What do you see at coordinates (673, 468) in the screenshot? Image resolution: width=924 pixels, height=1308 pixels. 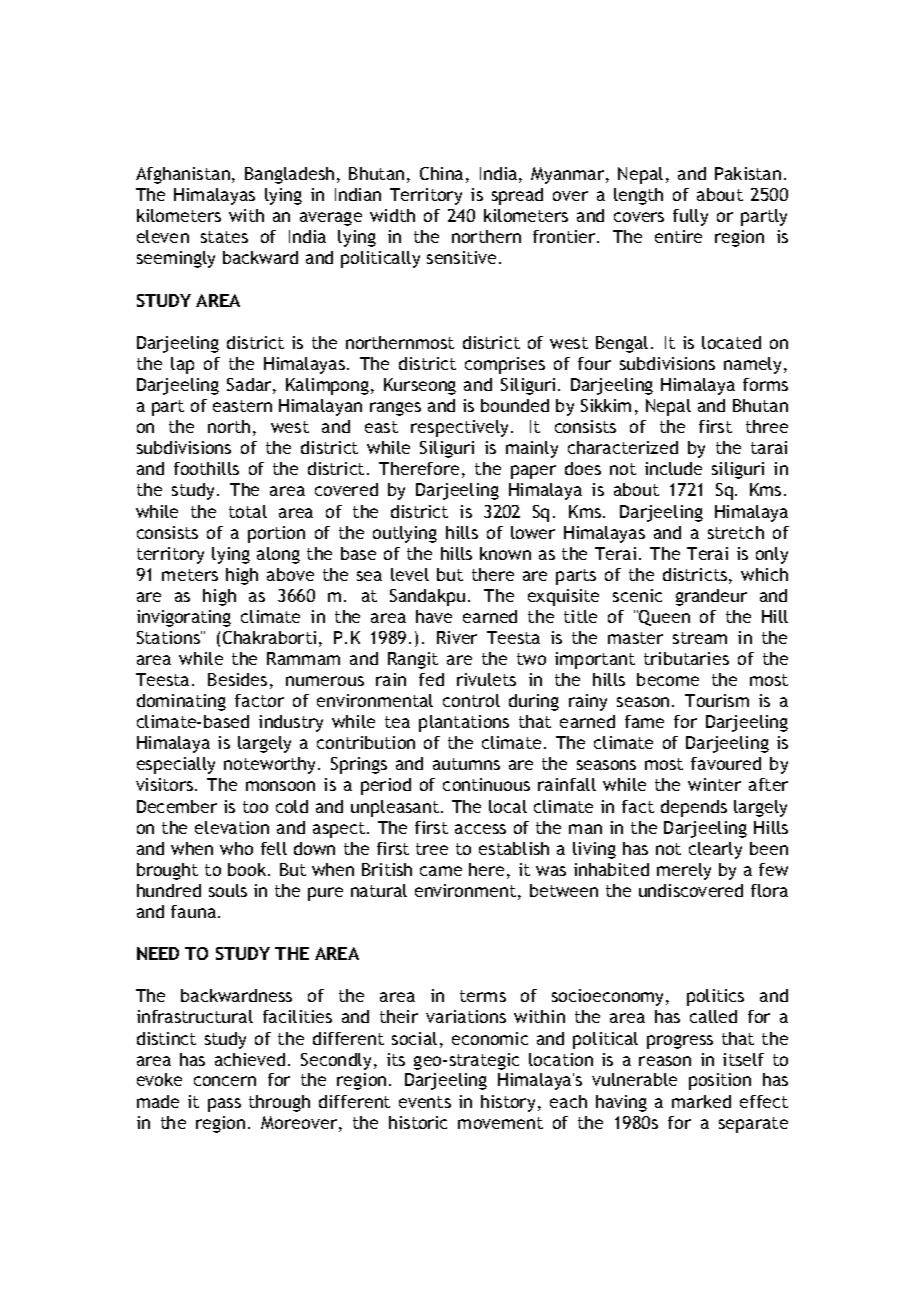 I see `include` at bounding box center [673, 468].
